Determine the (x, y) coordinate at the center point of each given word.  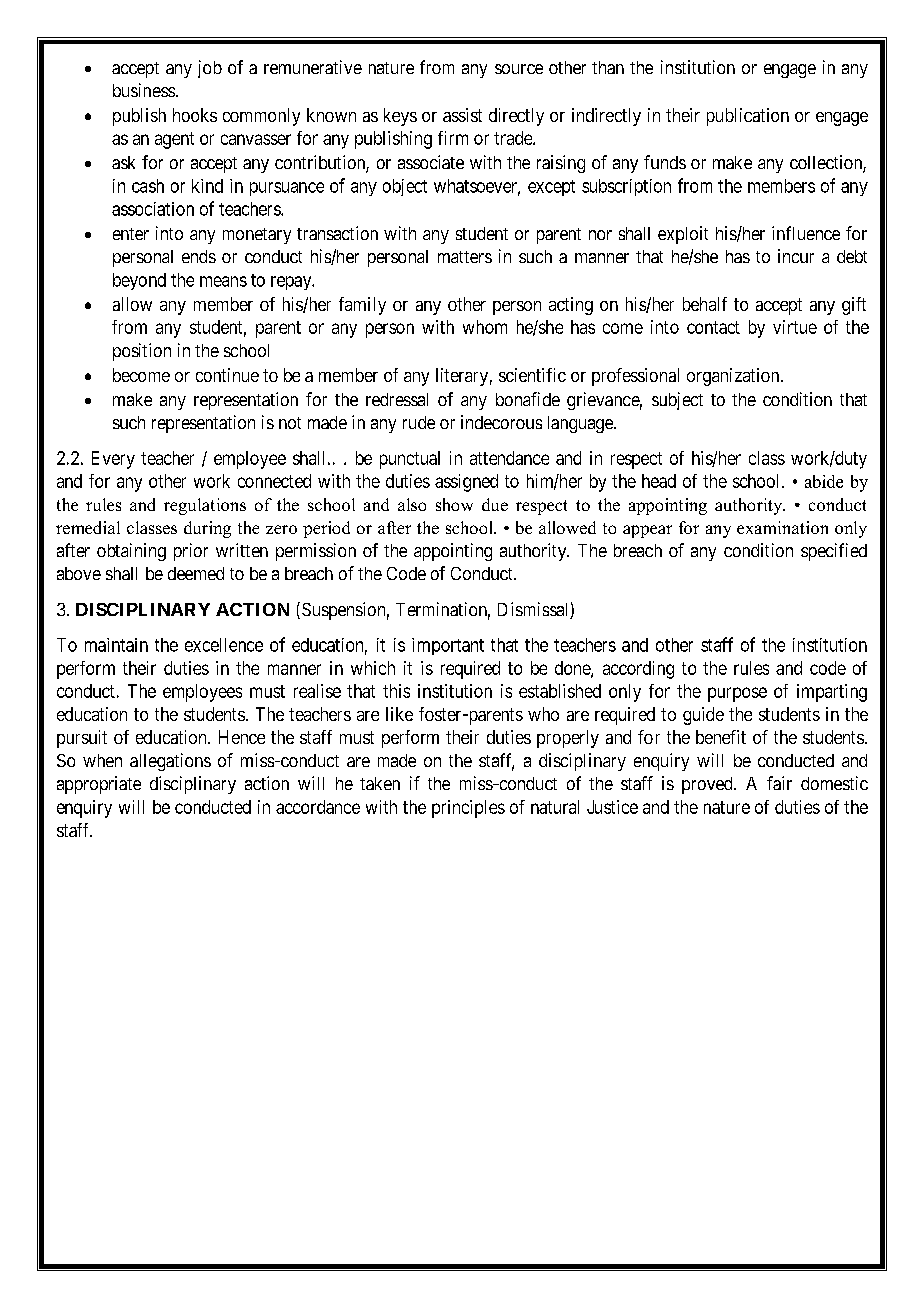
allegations (170, 762)
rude (419, 422)
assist (462, 115)
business (144, 90)
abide (824, 481)
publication (748, 117)
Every (113, 460)
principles (468, 809)
